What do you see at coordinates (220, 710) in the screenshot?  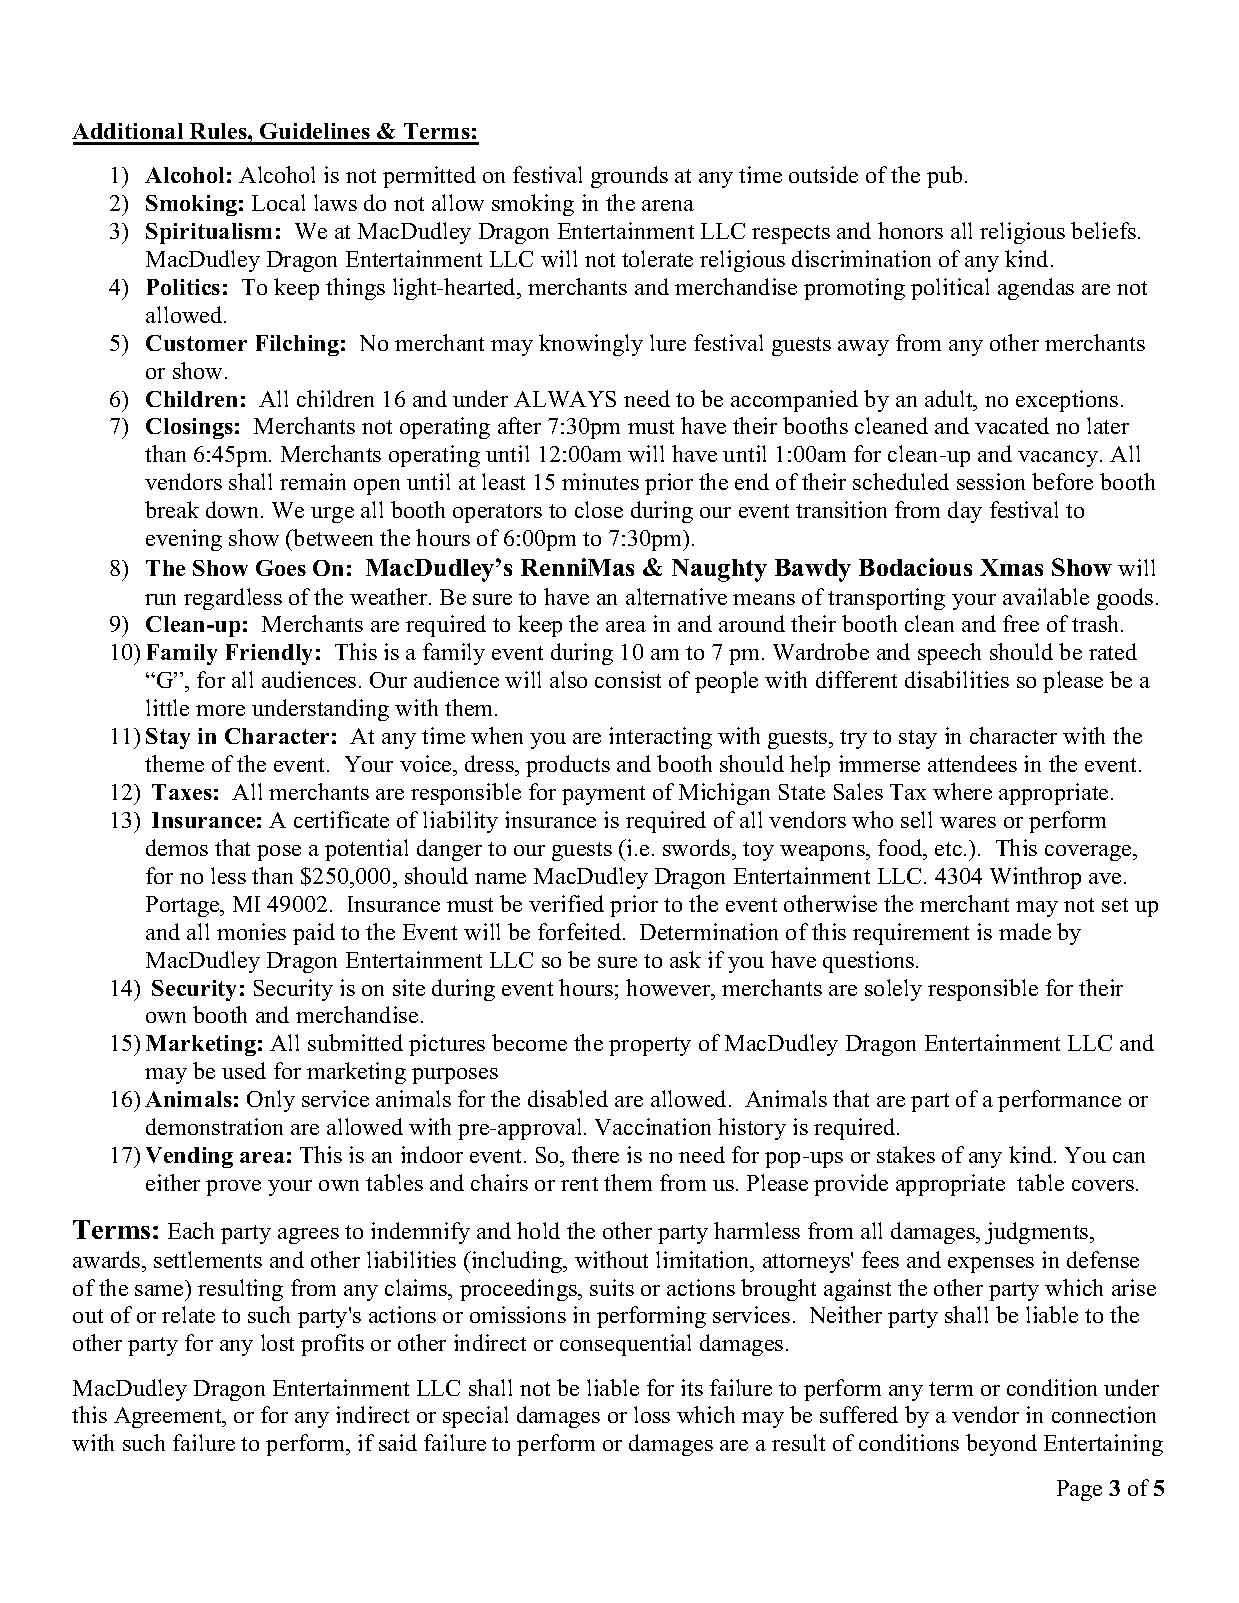 I see `more` at bounding box center [220, 710].
